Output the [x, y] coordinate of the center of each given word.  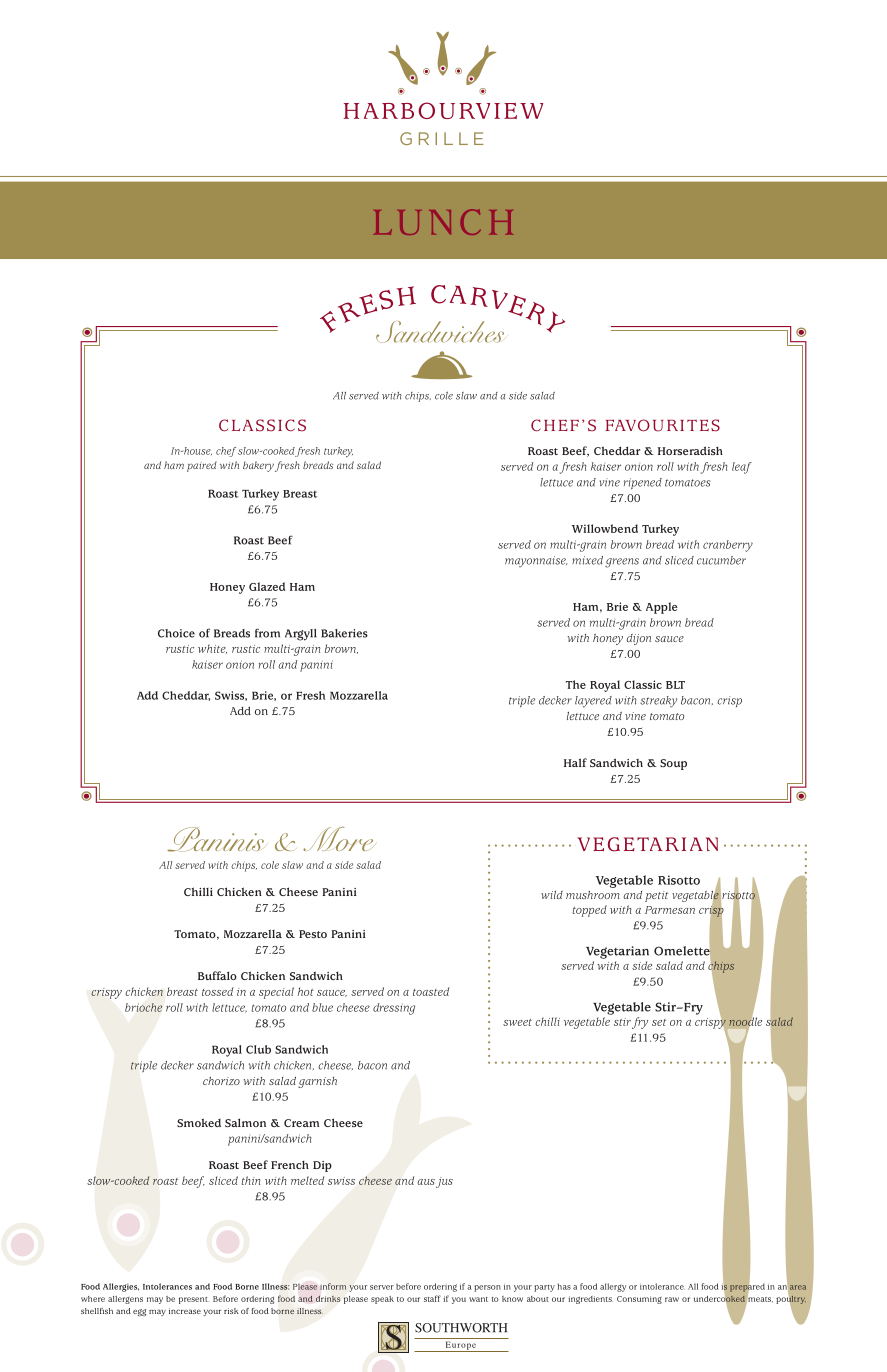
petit [657, 896]
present [194, 1300]
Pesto [313, 934]
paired [202, 466]
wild [552, 895]
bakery [258, 466]
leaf [742, 468]
